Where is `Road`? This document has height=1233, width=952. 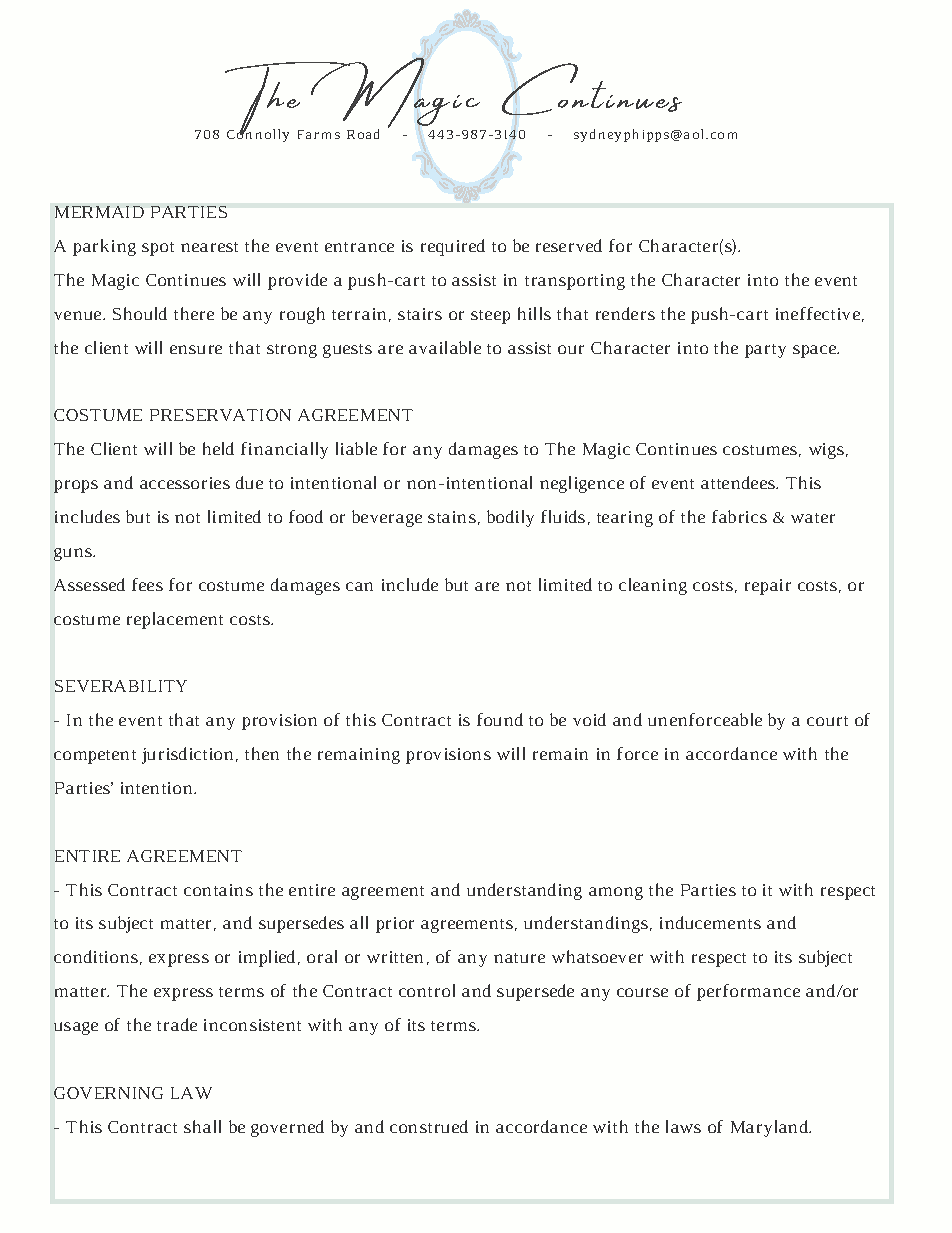 Road is located at coordinates (363, 134).
